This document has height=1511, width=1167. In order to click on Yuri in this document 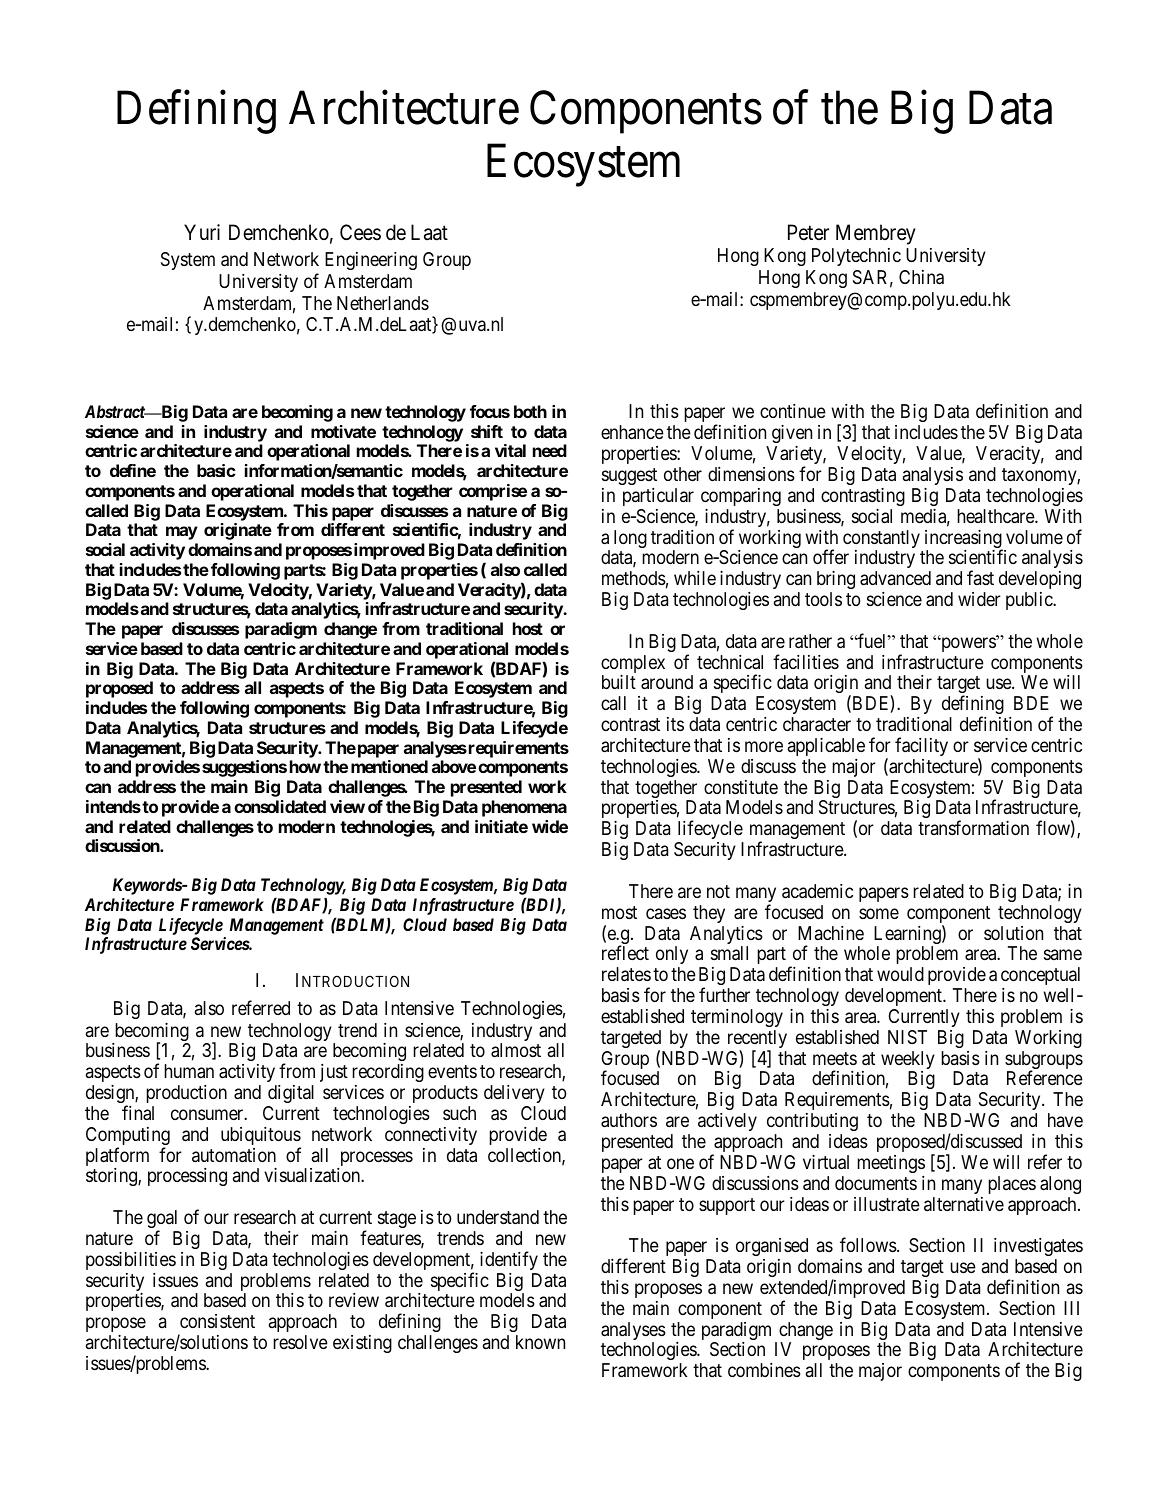, I will do `click(202, 232)`.
